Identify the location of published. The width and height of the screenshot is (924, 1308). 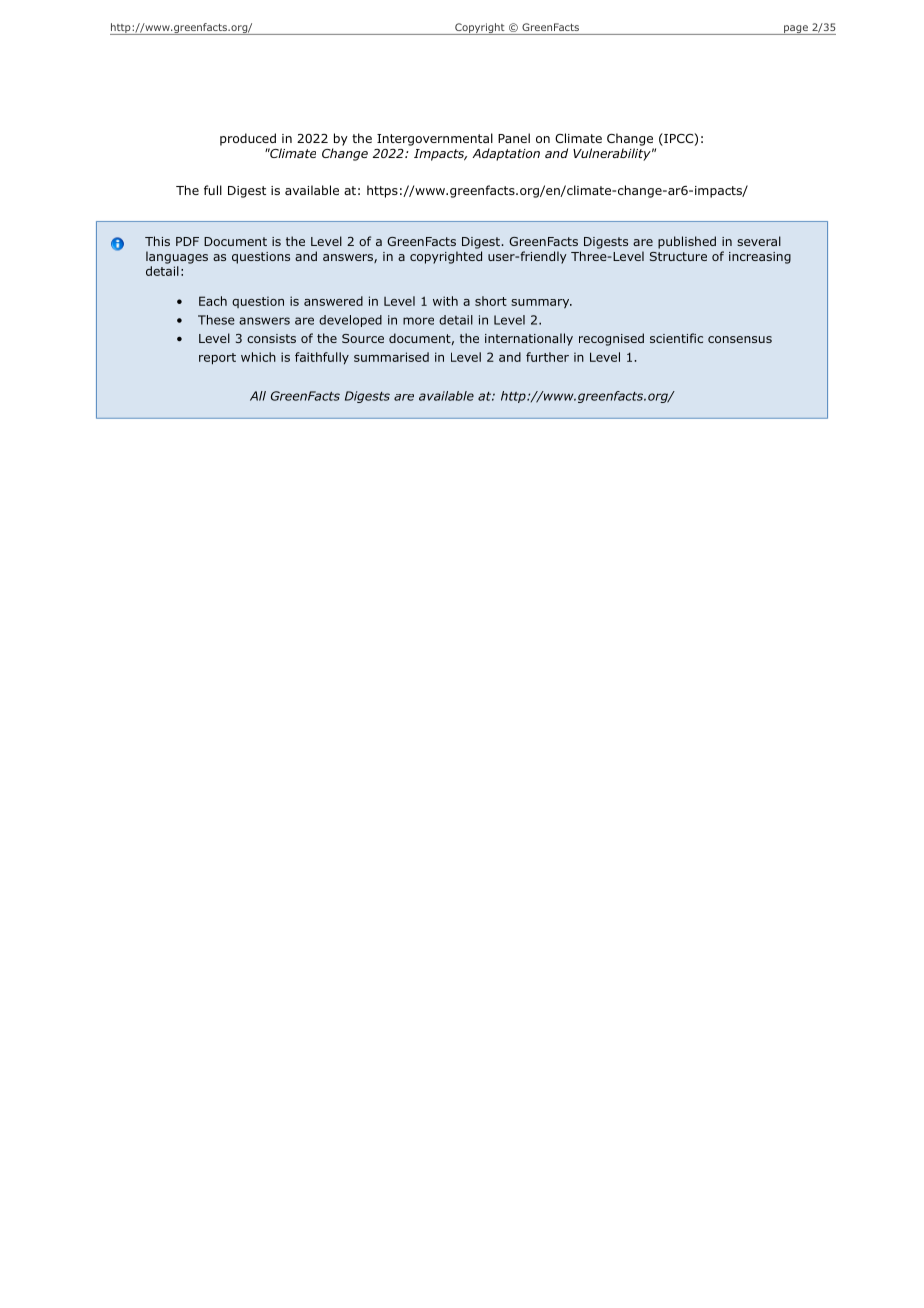
(687, 242).
